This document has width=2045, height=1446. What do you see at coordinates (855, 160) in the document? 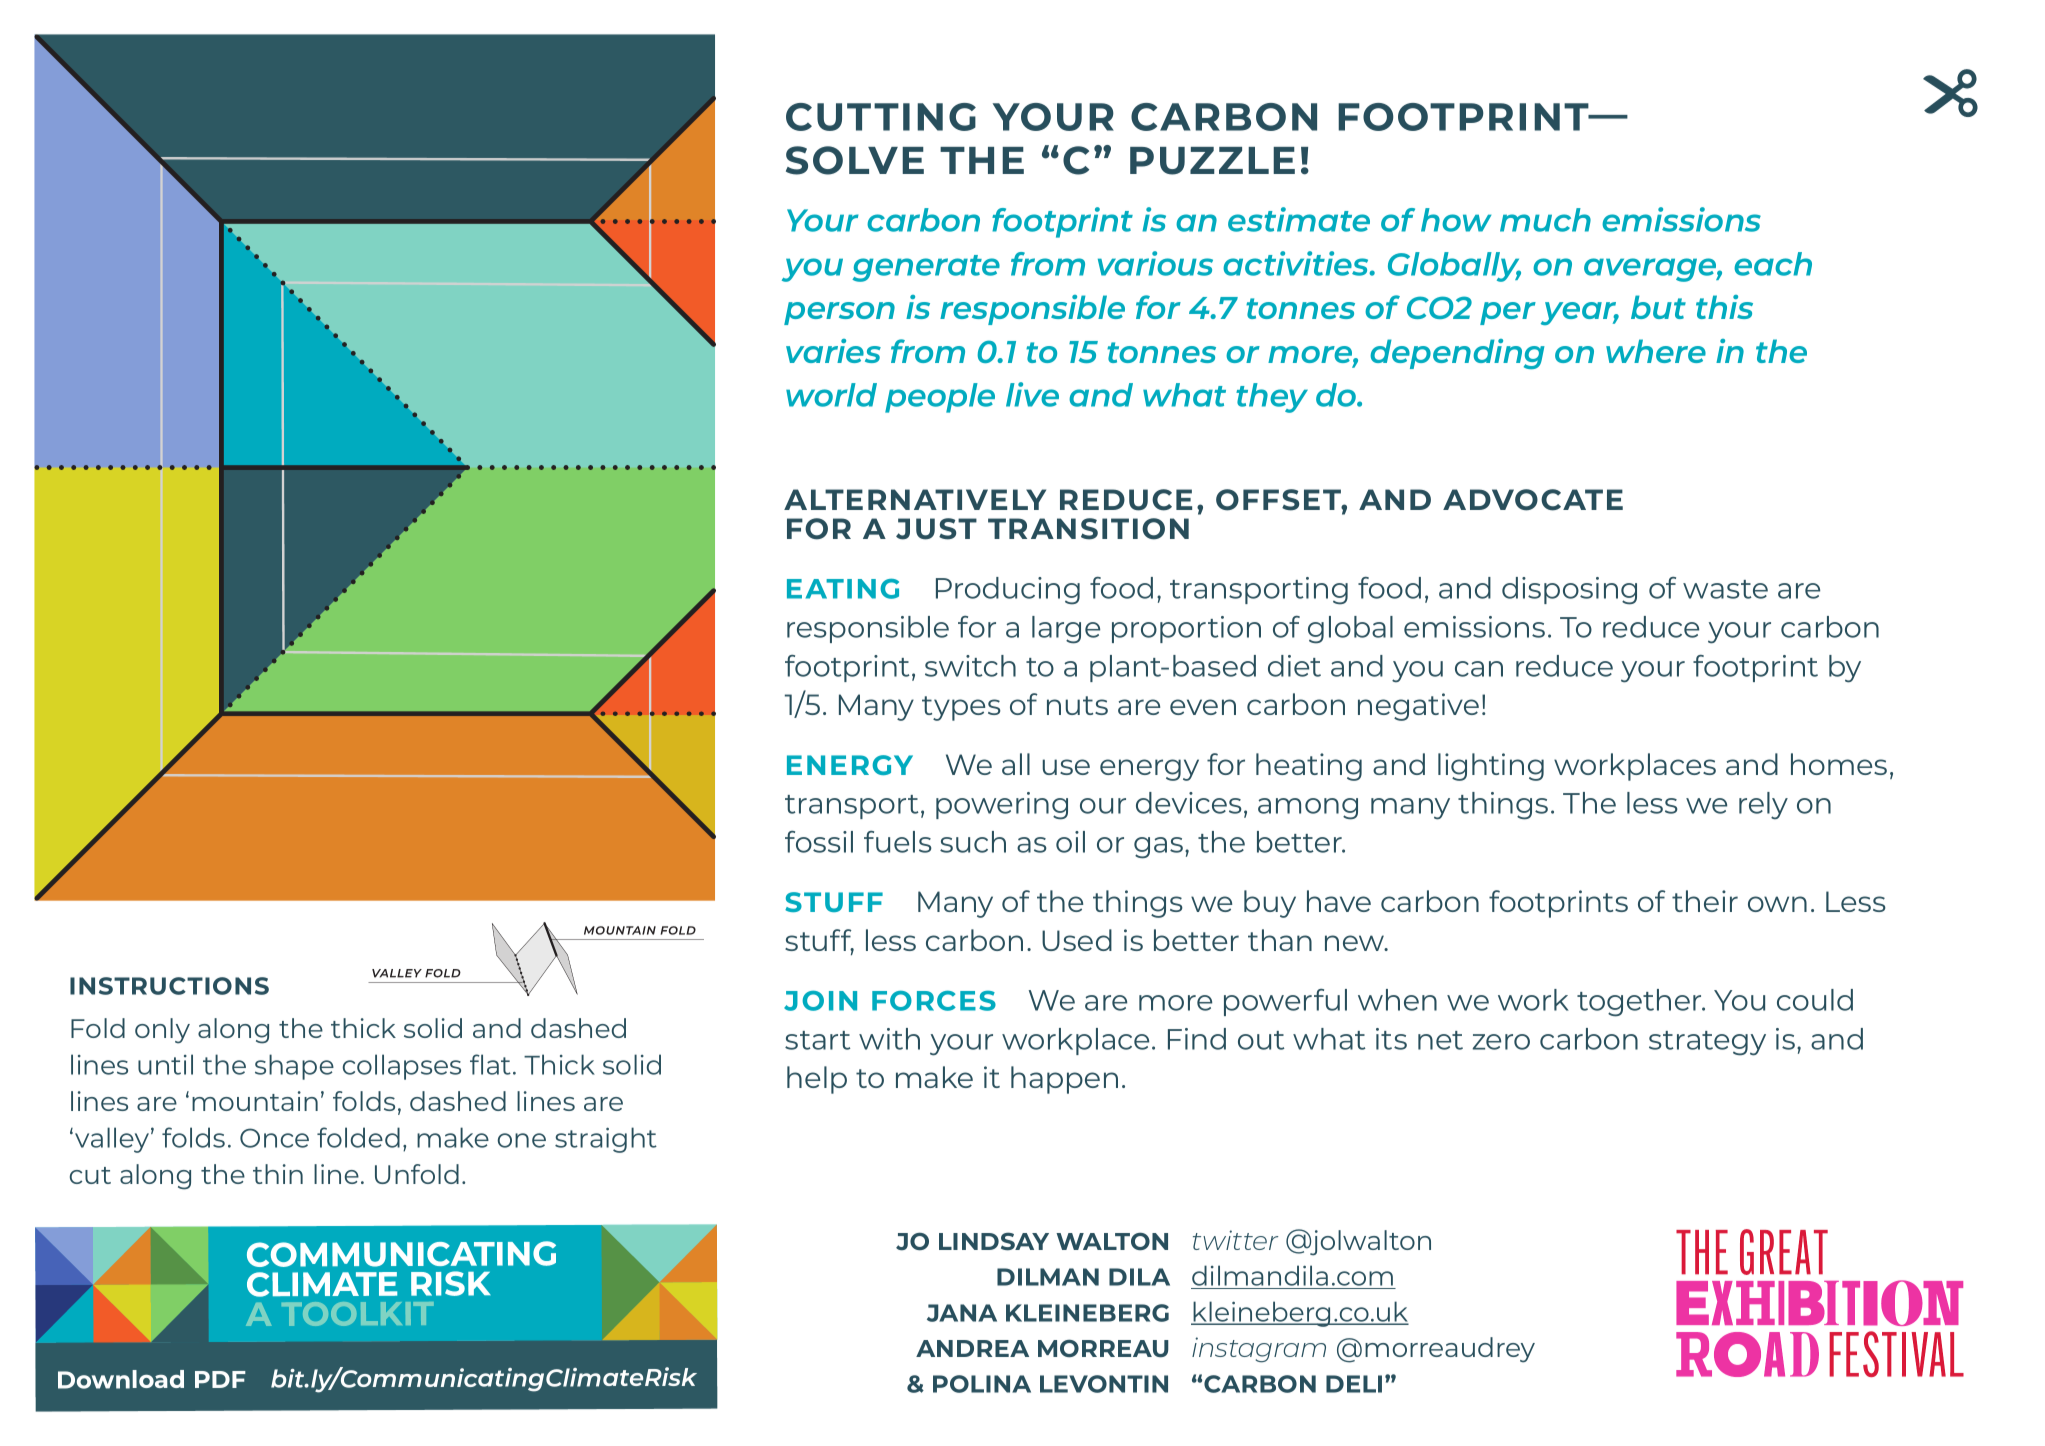
I see `SOLVE` at bounding box center [855, 160].
